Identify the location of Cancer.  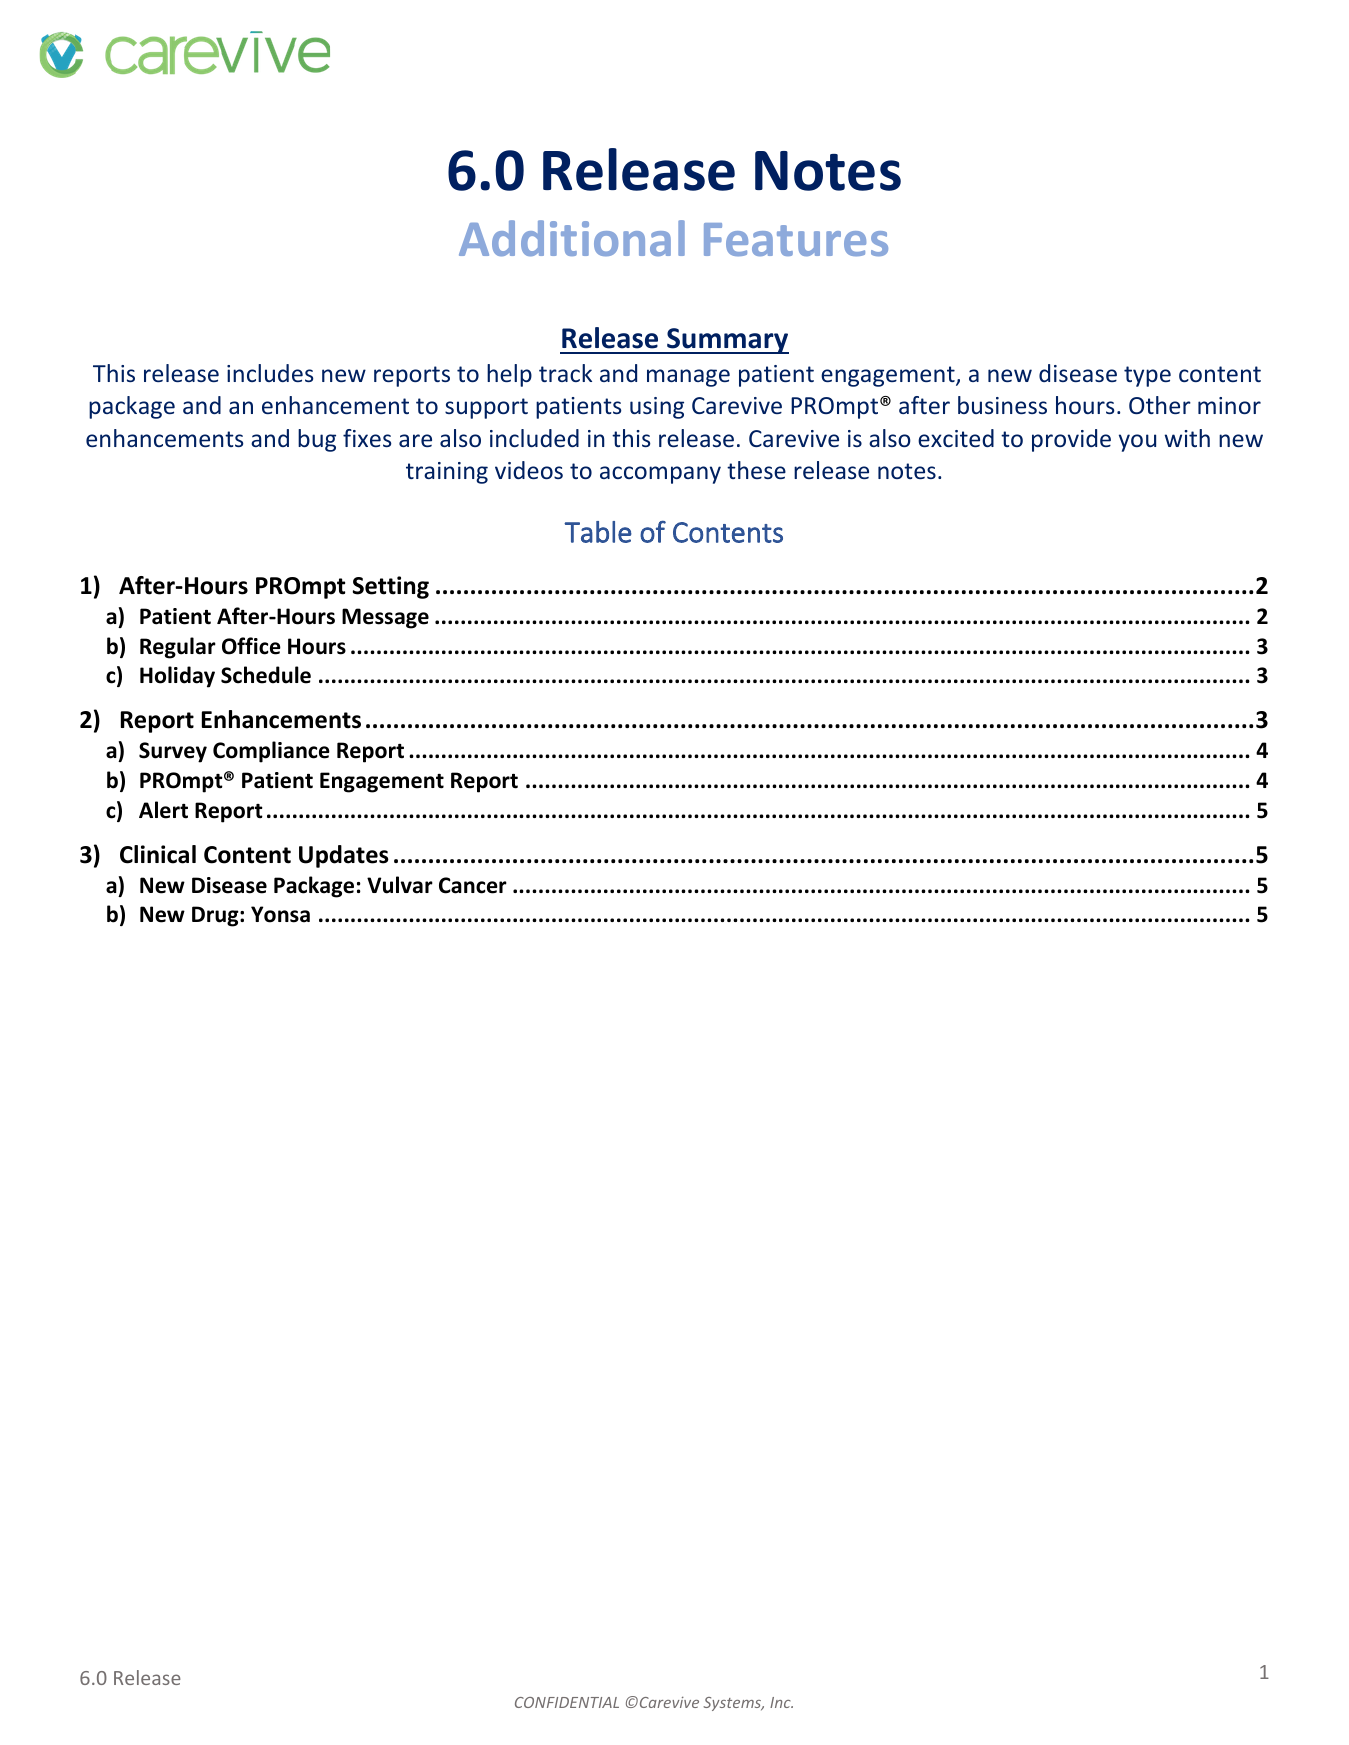
(473, 885).
